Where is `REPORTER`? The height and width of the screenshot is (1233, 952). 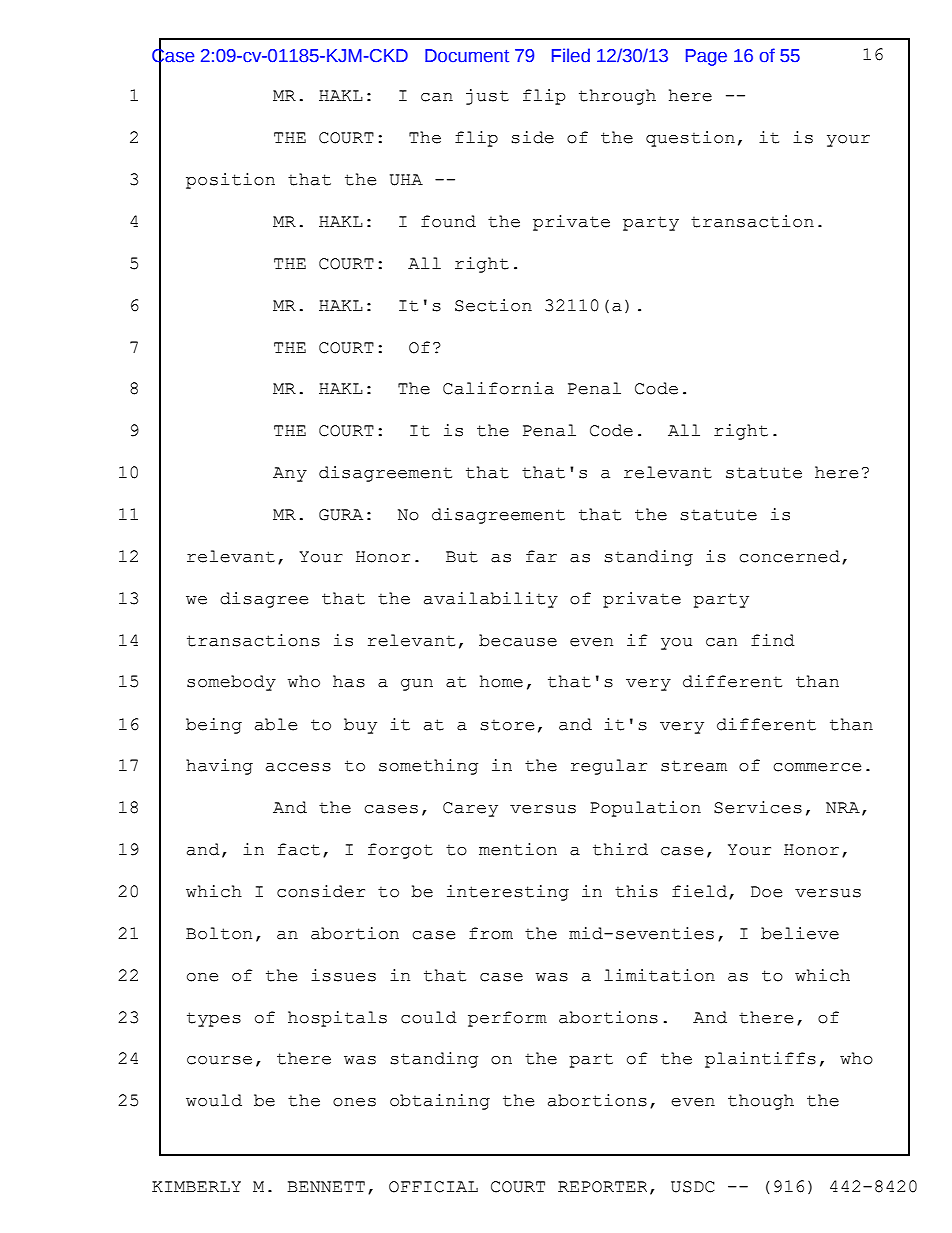
REPORTER is located at coordinates (602, 1187).
